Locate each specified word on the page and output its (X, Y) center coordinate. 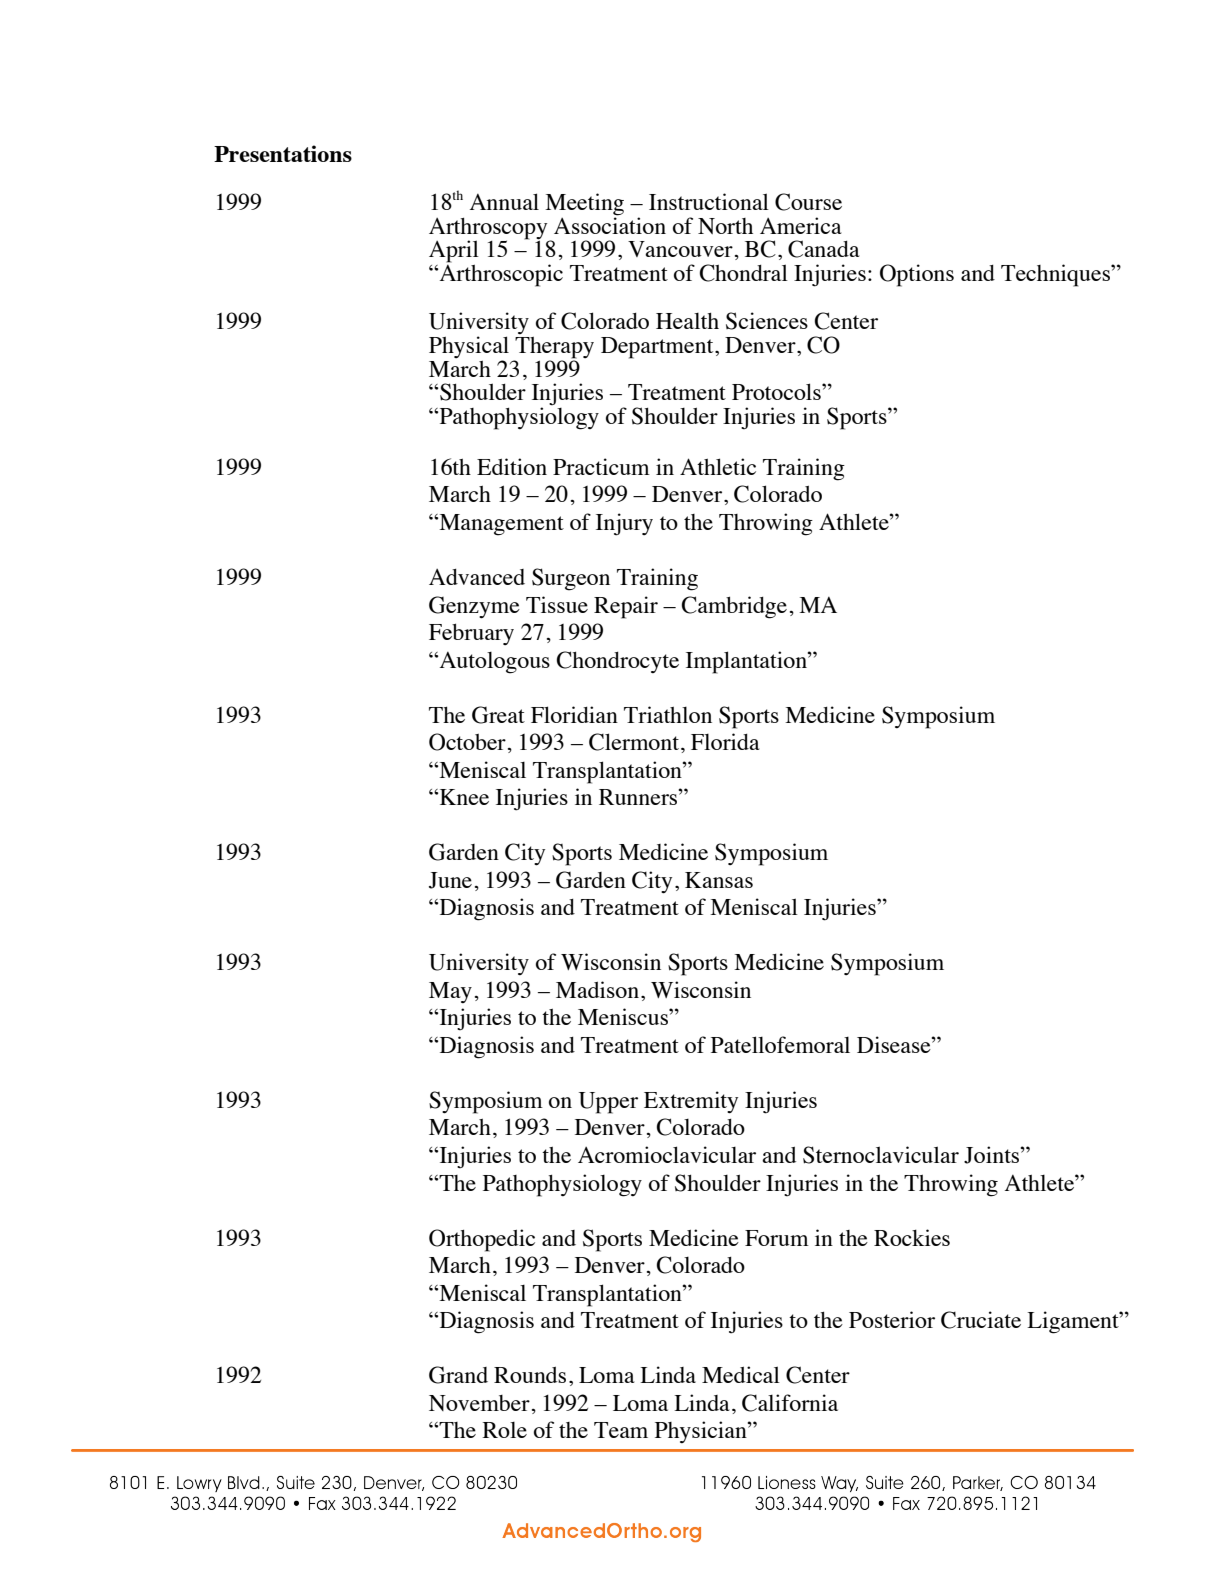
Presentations (283, 153)
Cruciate (981, 1320)
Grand (458, 1375)
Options (917, 275)
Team (621, 1430)
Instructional (709, 201)
